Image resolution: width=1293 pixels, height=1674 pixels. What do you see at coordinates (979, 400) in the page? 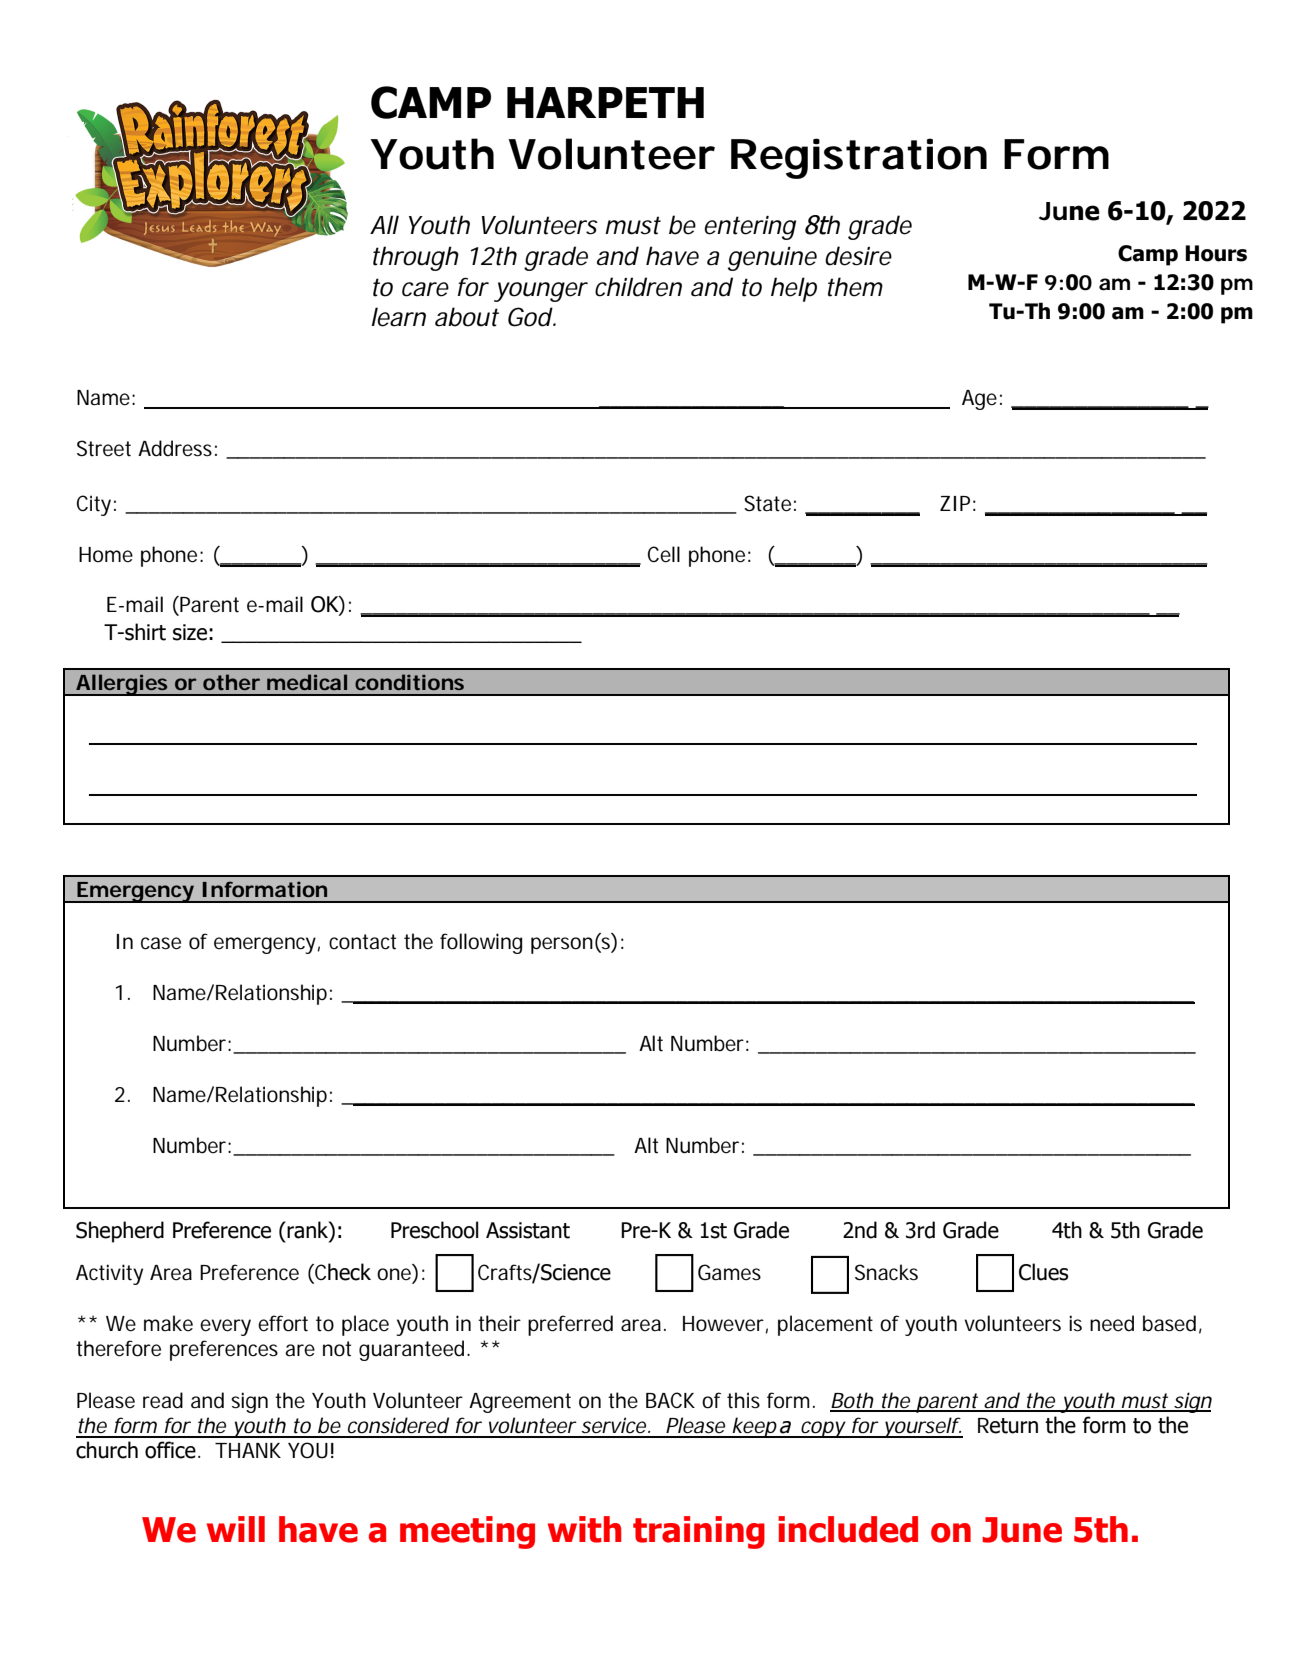
I see `Age` at bounding box center [979, 400].
